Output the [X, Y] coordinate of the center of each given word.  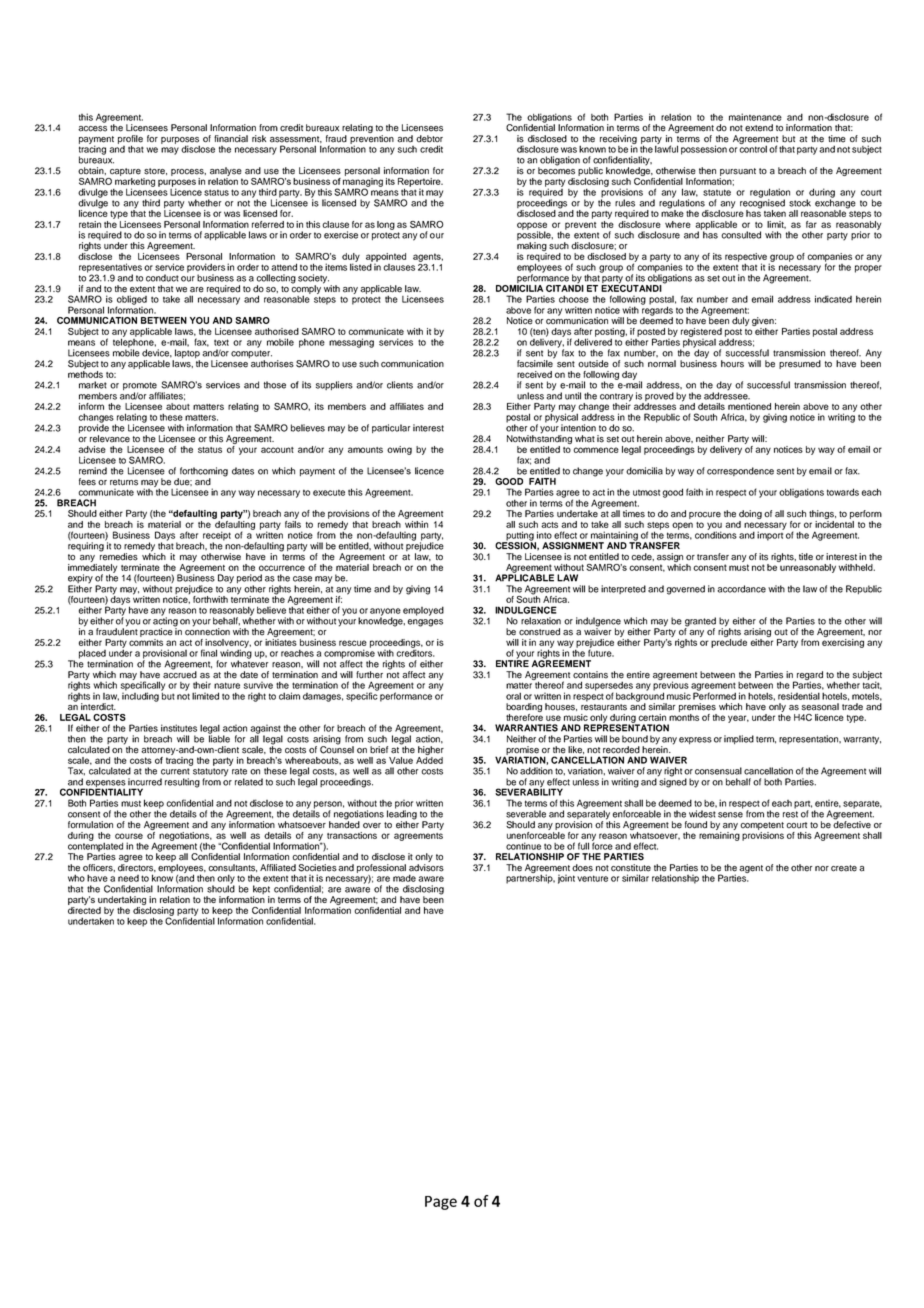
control [753, 148]
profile [130, 140]
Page [441, 1203]
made [404, 878]
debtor [429, 139]
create [844, 868]
